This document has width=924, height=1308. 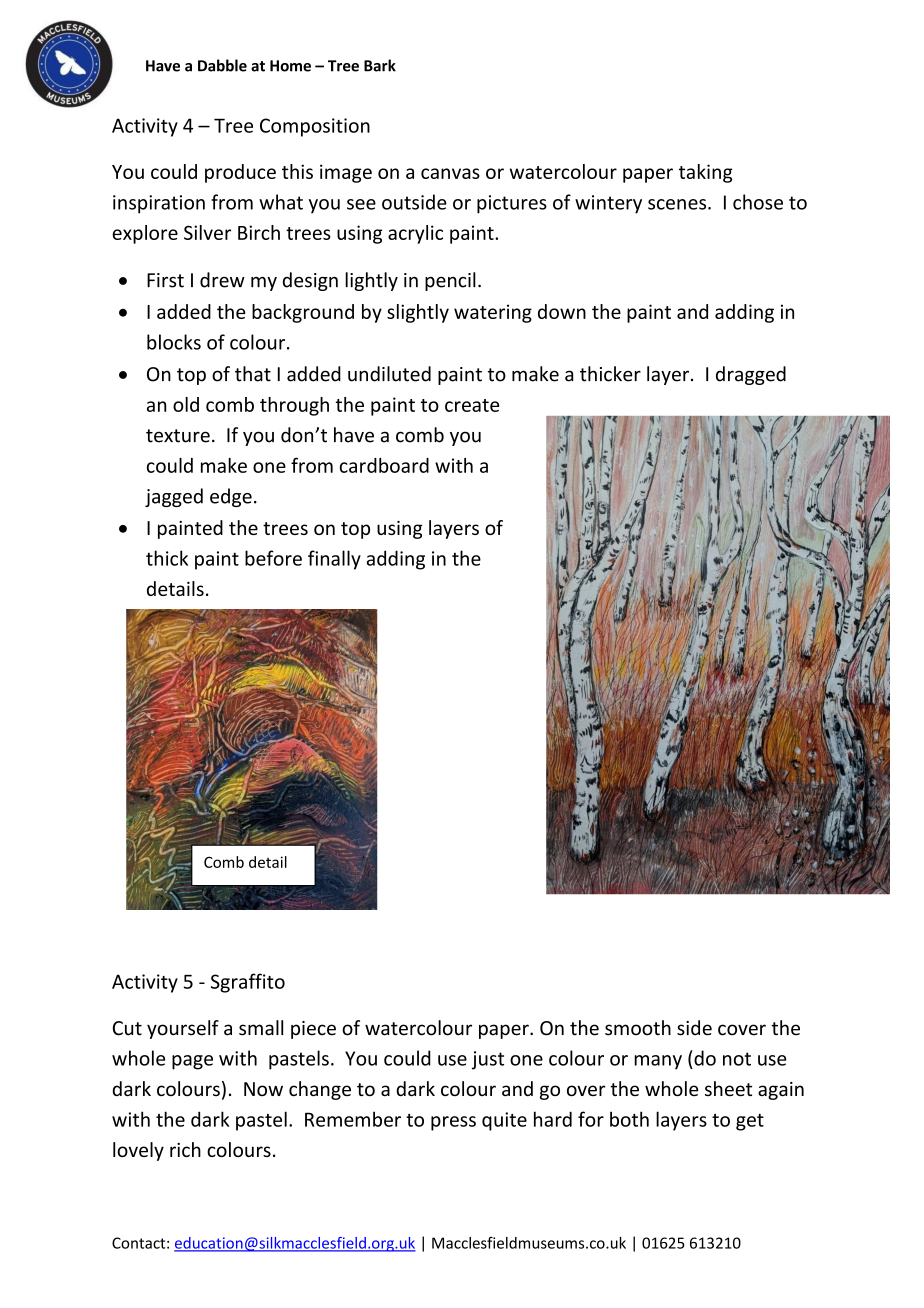 What do you see at coordinates (380, 65) in the document?
I see `Bark` at bounding box center [380, 65].
